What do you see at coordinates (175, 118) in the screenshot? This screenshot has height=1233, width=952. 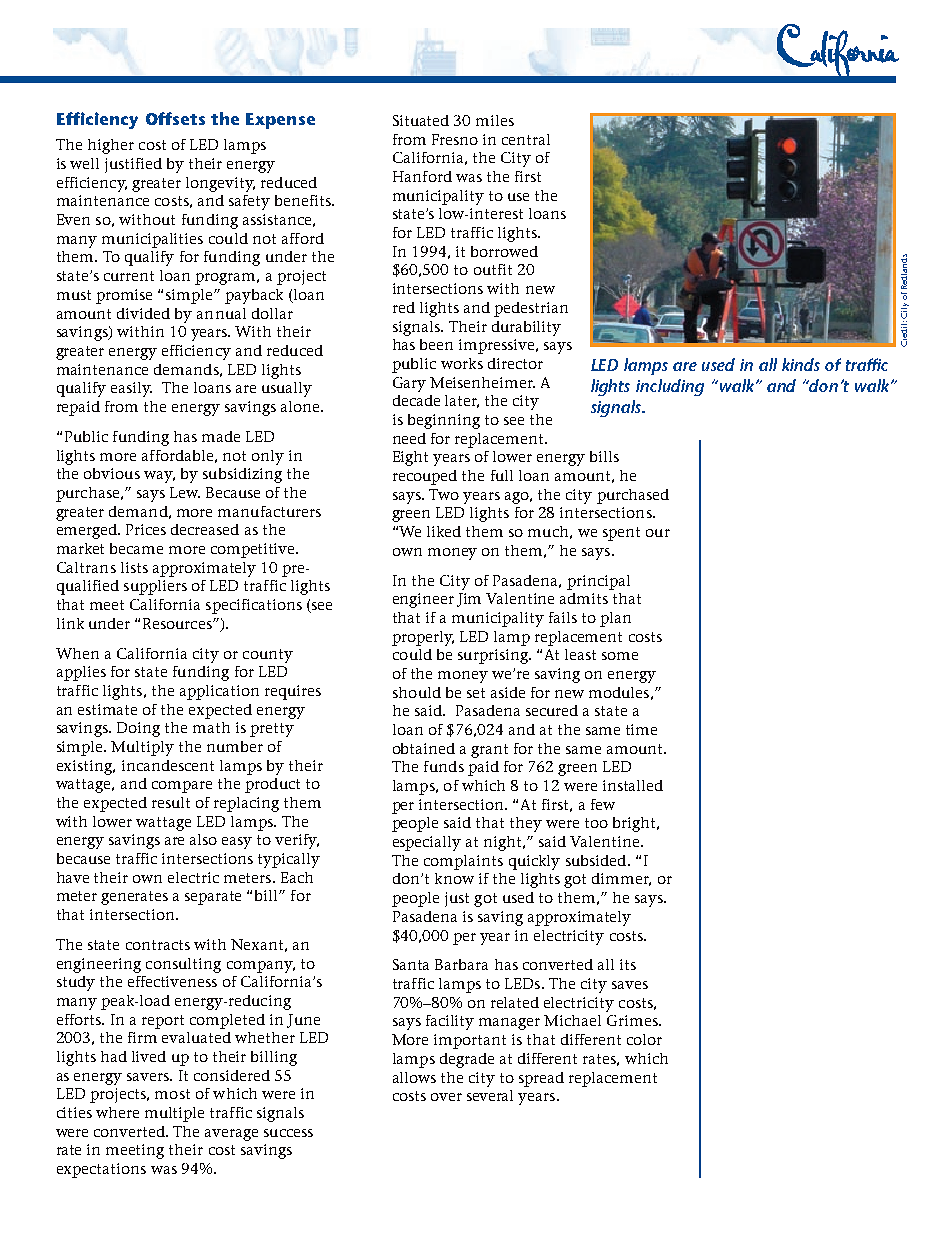 I see `Offsets` at bounding box center [175, 118].
